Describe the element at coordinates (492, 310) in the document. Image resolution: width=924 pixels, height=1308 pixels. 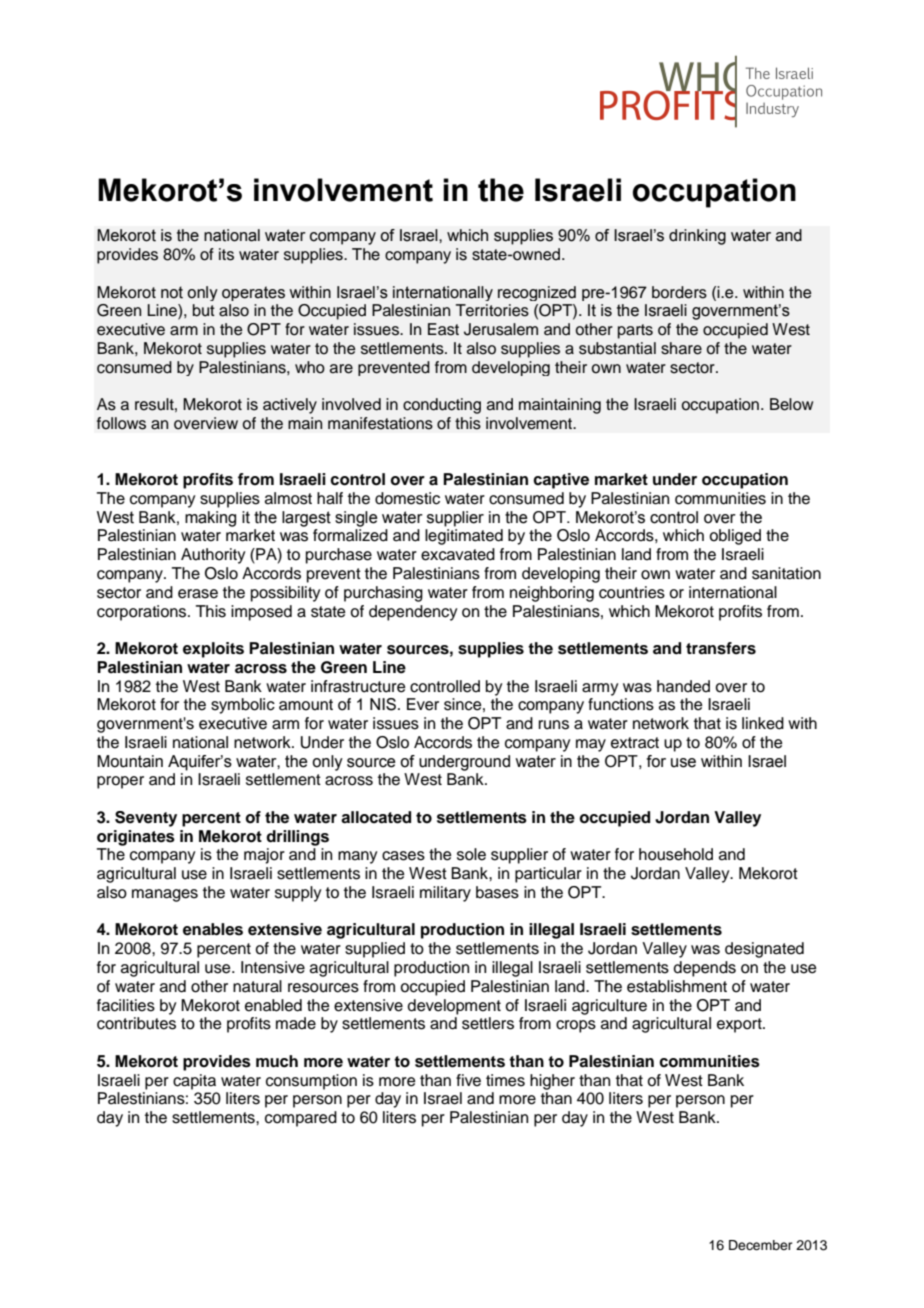
I see `Territories` at that location.
